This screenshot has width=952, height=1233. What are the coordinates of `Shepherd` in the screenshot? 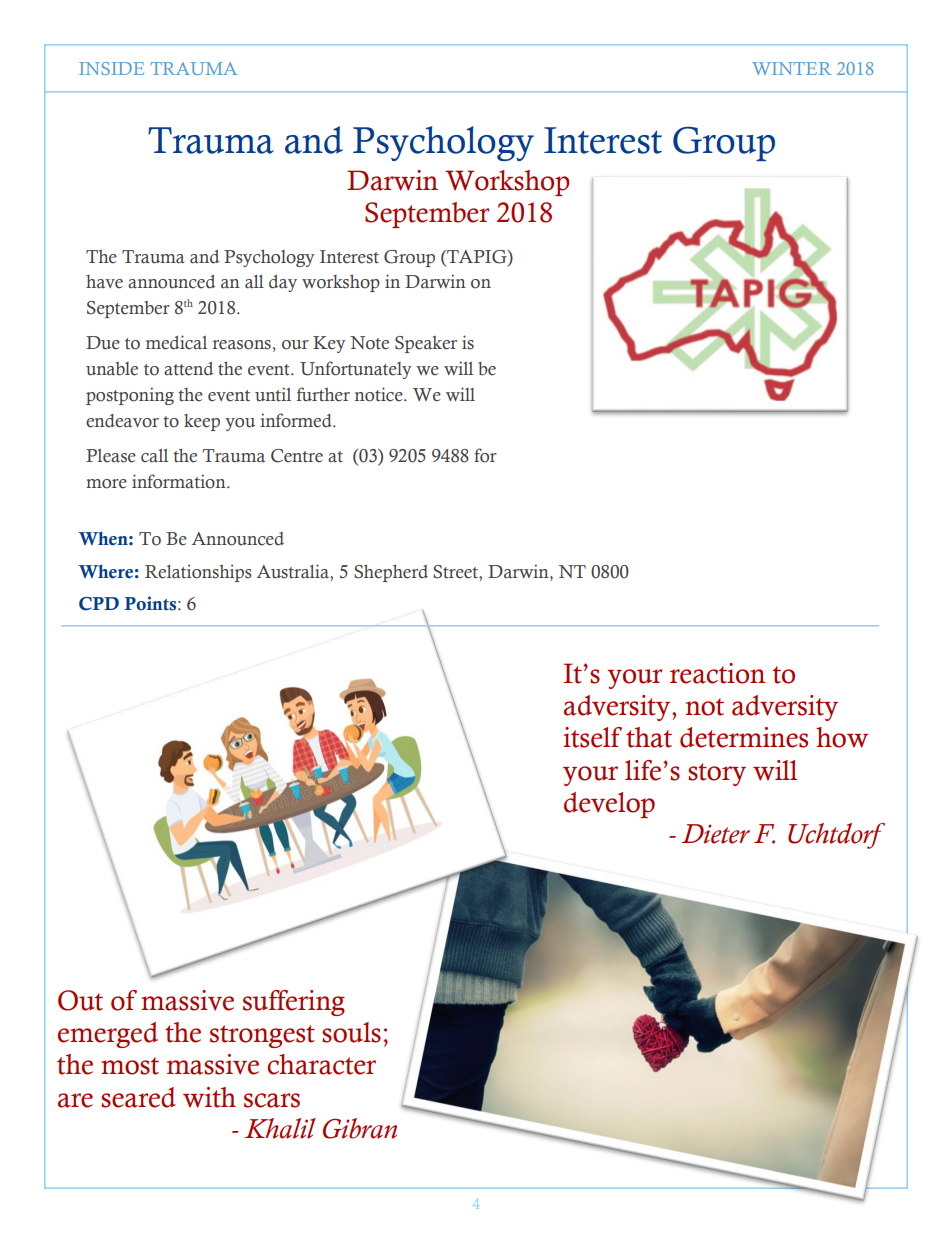 It's located at (391, 573).
